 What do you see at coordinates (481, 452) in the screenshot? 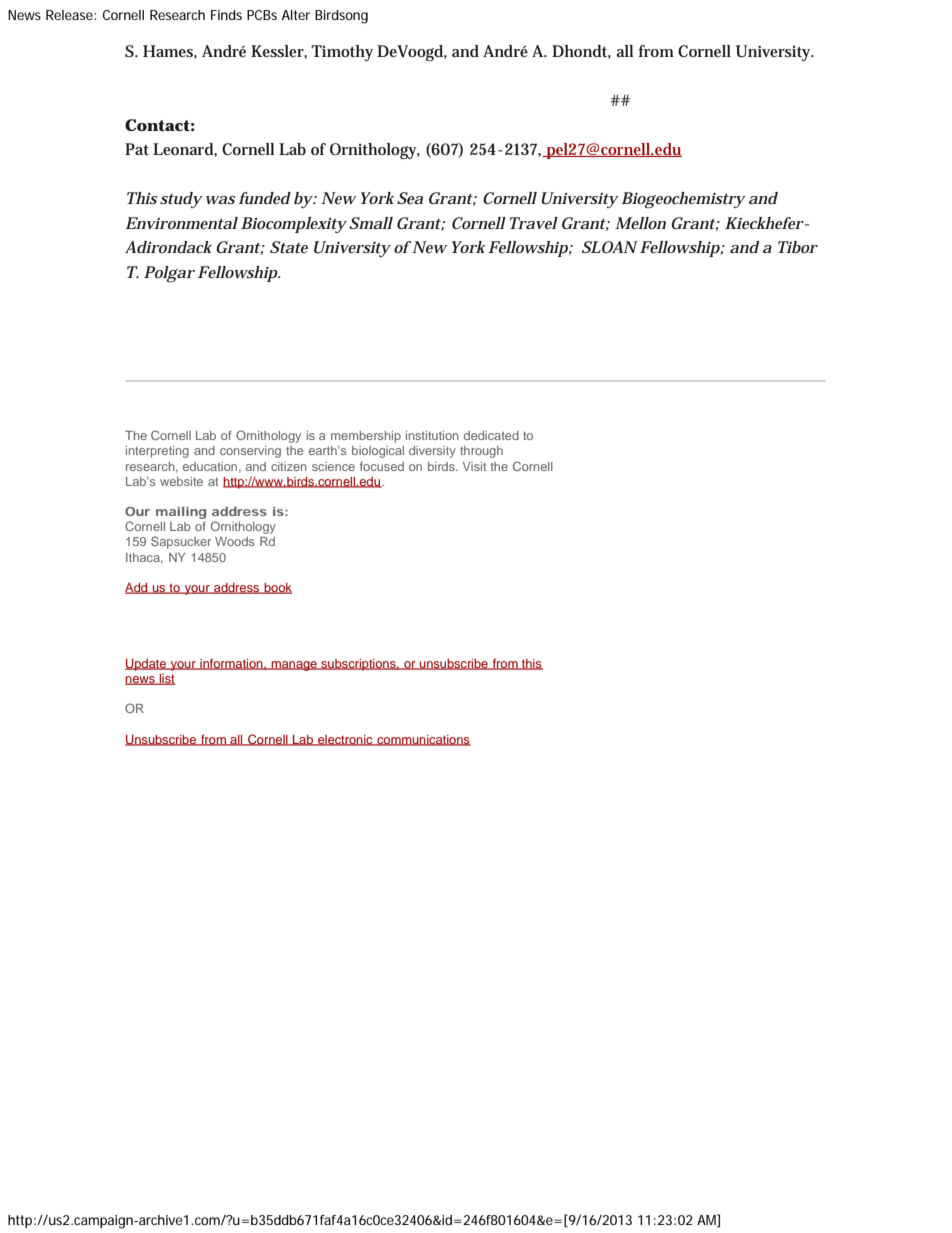
I see `through` at bounding box center [481, 452].
